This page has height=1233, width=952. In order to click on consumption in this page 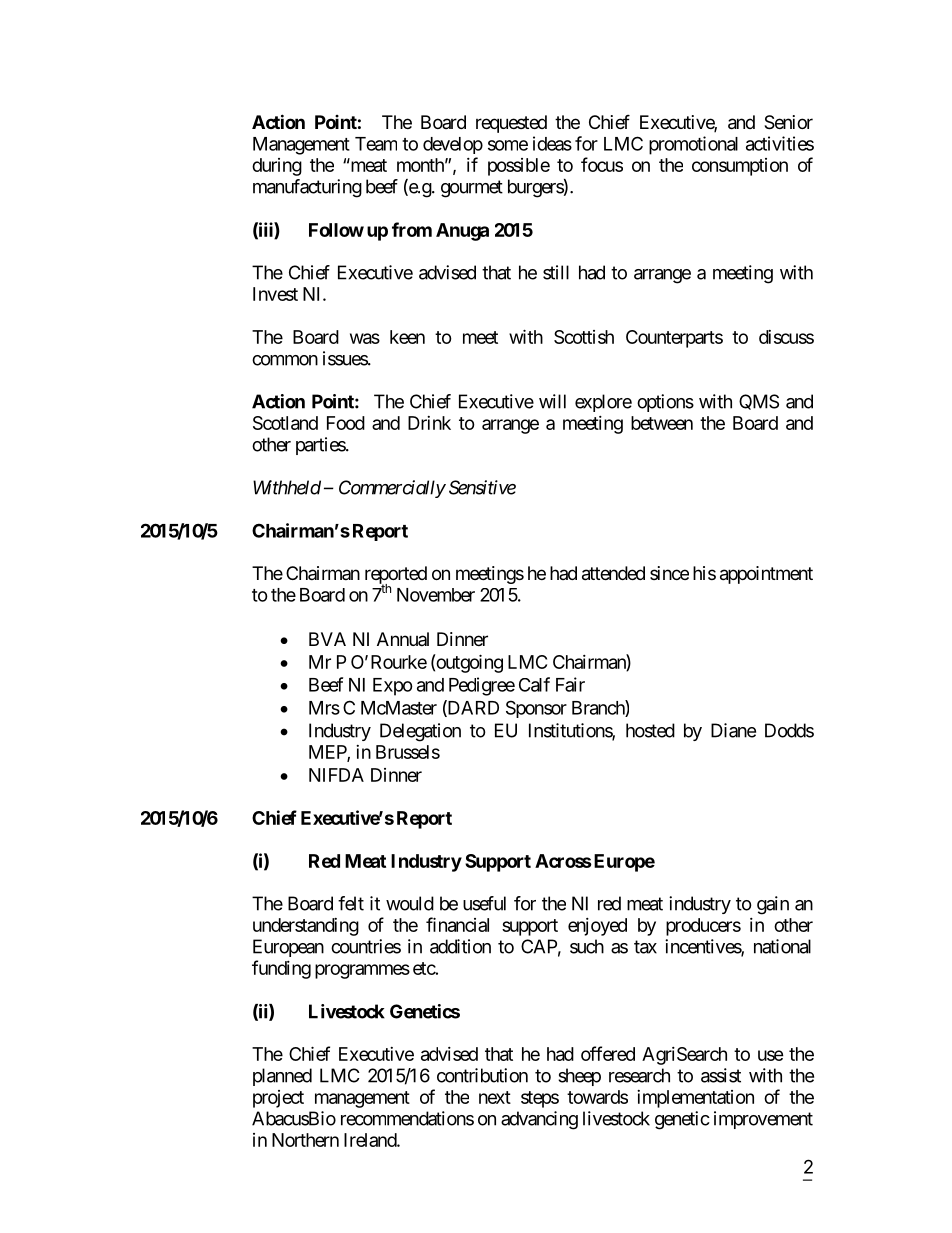, I will do `click(740, 167)`.
